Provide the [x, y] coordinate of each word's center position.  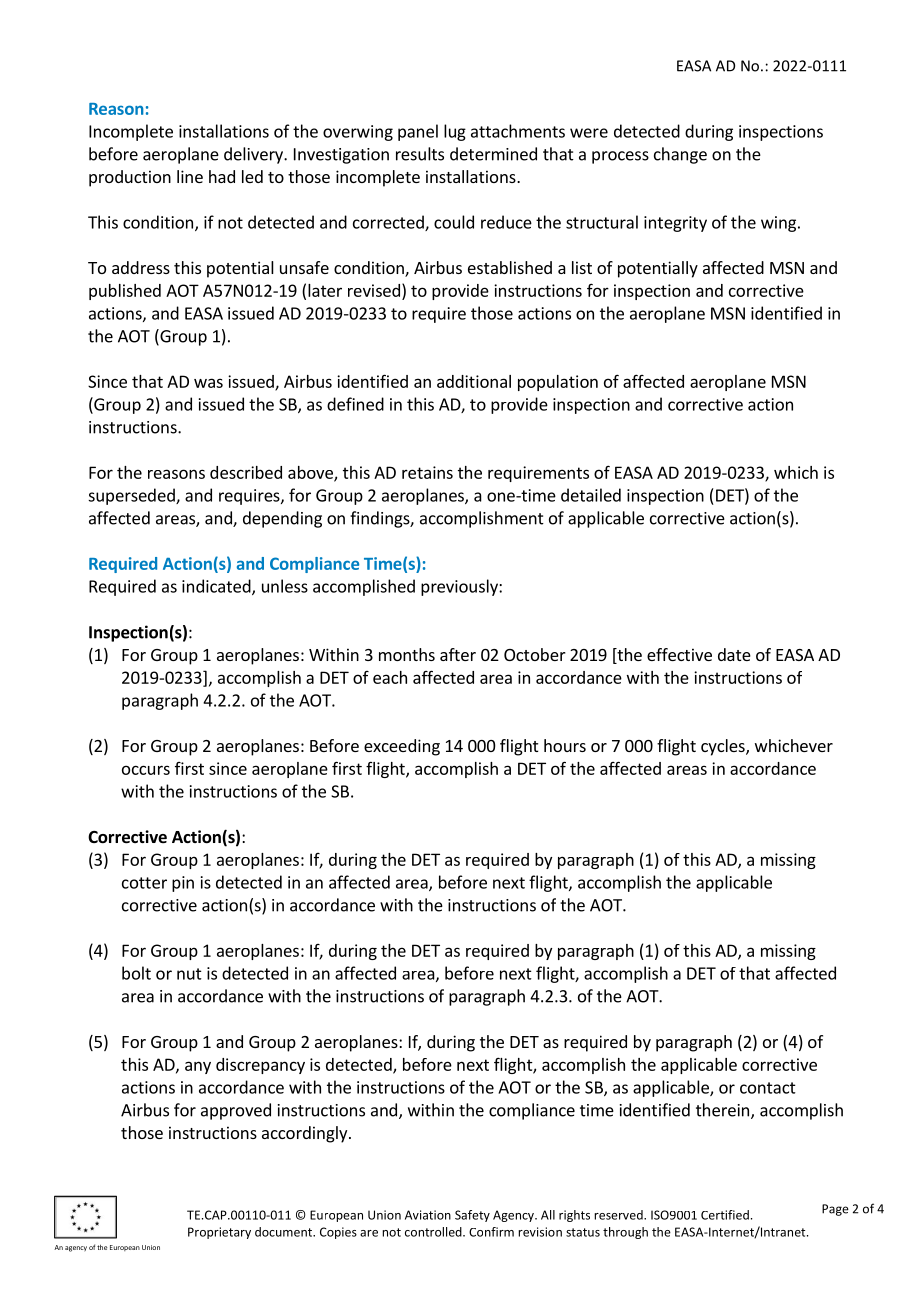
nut [189, 974]
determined [493, 154]
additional [474, 381]
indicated [217, 587]
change [680, 155]
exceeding [402, 747]
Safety [472, 1216]
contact [768, 1088]
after [458, 654]
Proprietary [219, 1233]
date [734, 654]
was [208, 383]
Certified [725, 1215]
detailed [591, 495]
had [222, 176]
